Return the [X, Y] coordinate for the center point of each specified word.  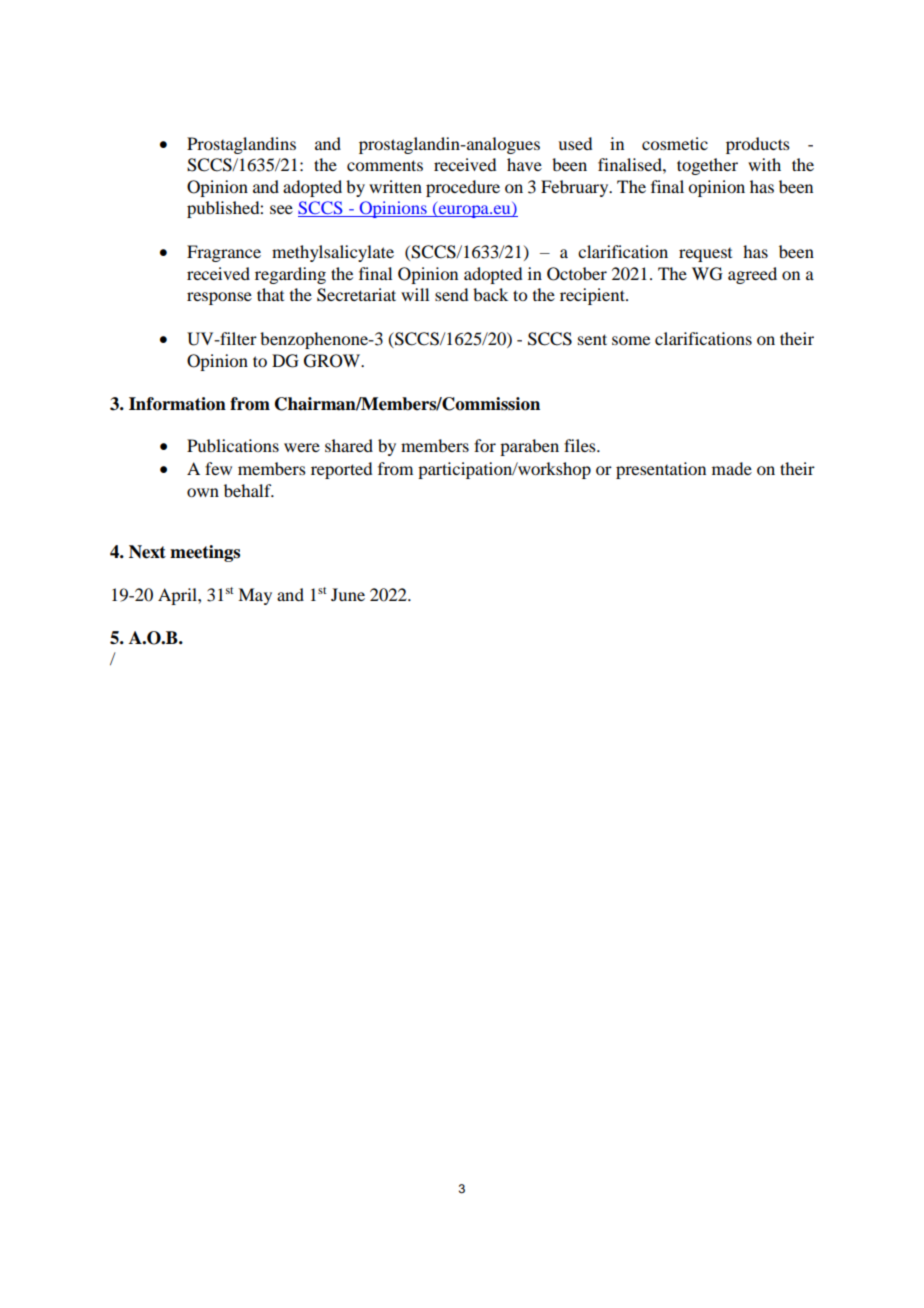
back [490, 294]
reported [341, 470]
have [524, 164]
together [707, 166]
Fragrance [224, 253]
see [281, 209]
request [705, 255]
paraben [529, 447]
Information [177, 404]
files [581, 445]
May [255, 596]
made [732, 468]
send [451, 294]
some [631, 340]
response [219, 298]
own [203, 492]
